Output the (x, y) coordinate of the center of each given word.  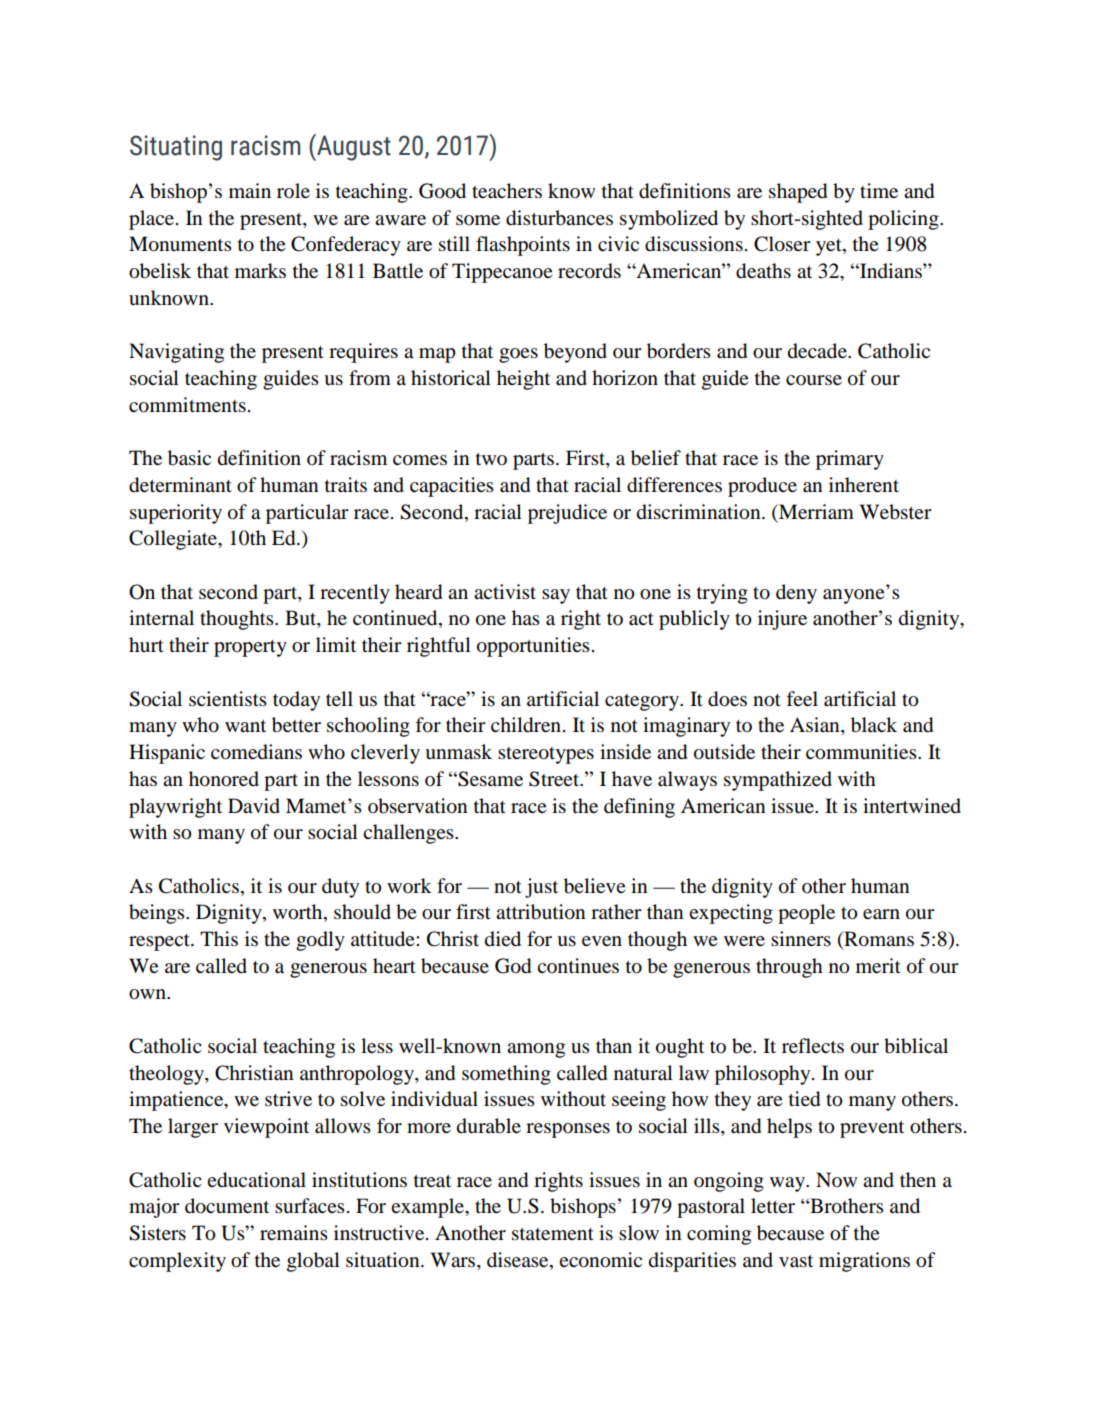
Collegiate (174, 540)
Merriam (815, 511)
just (541, 888)
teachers (507, 191)
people (806, 914)
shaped (798, 193)
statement (553, 1234)
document (227, 1206)
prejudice (567, 514)
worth (299, 913)
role (293, 191)
